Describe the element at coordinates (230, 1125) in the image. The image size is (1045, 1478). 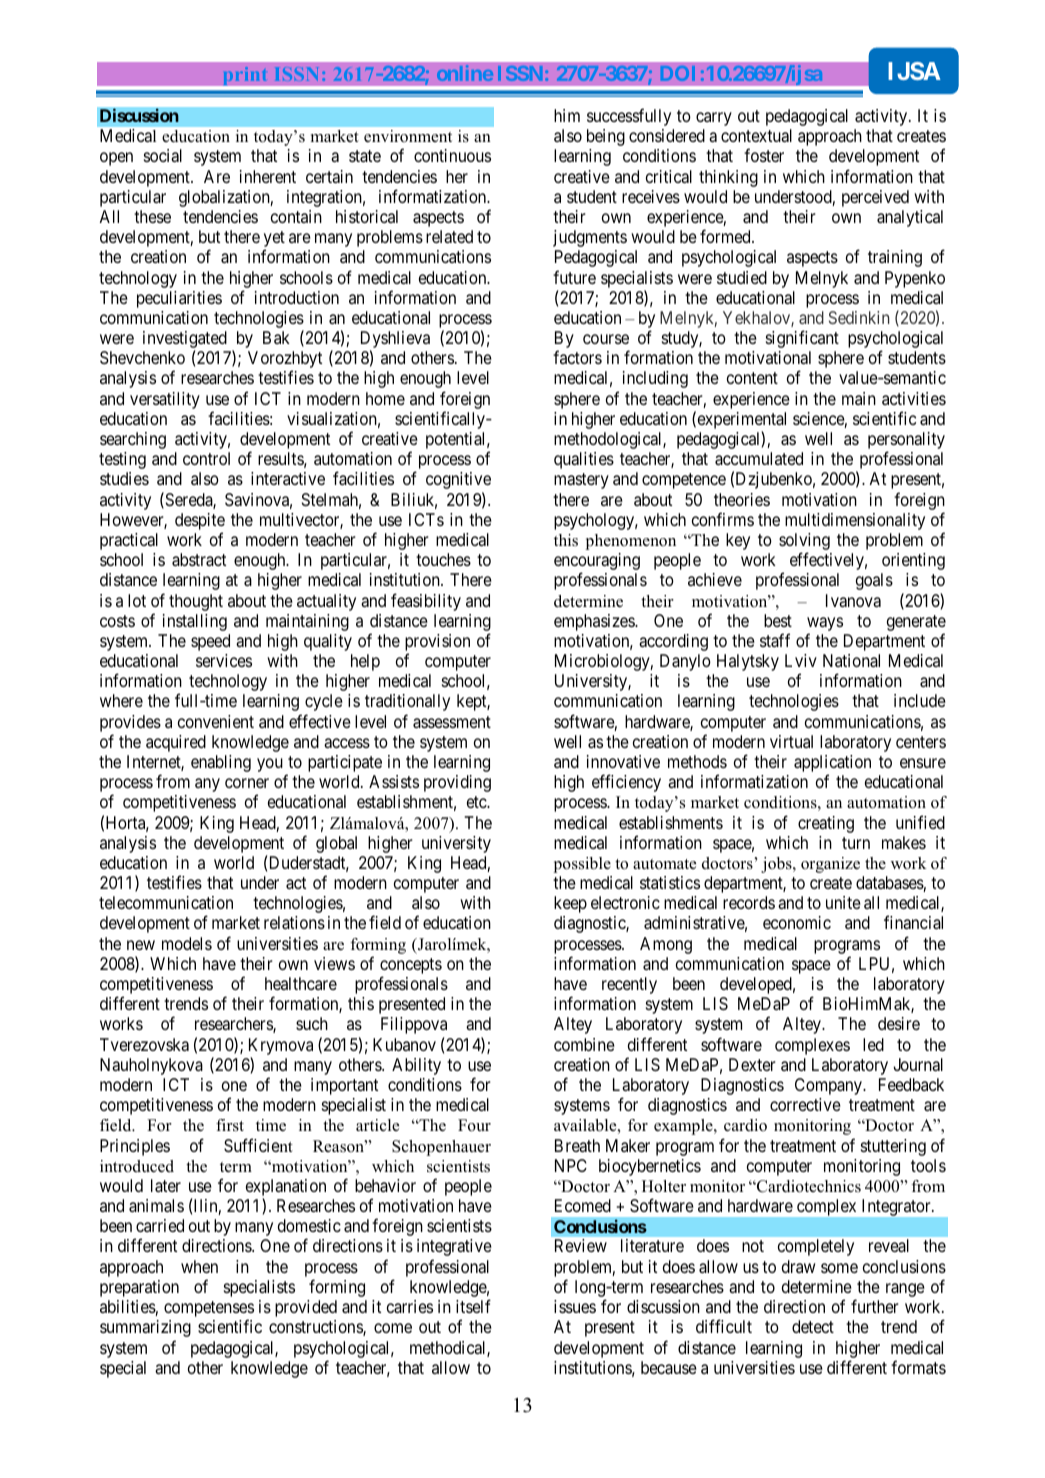
I see `first` at that location.
